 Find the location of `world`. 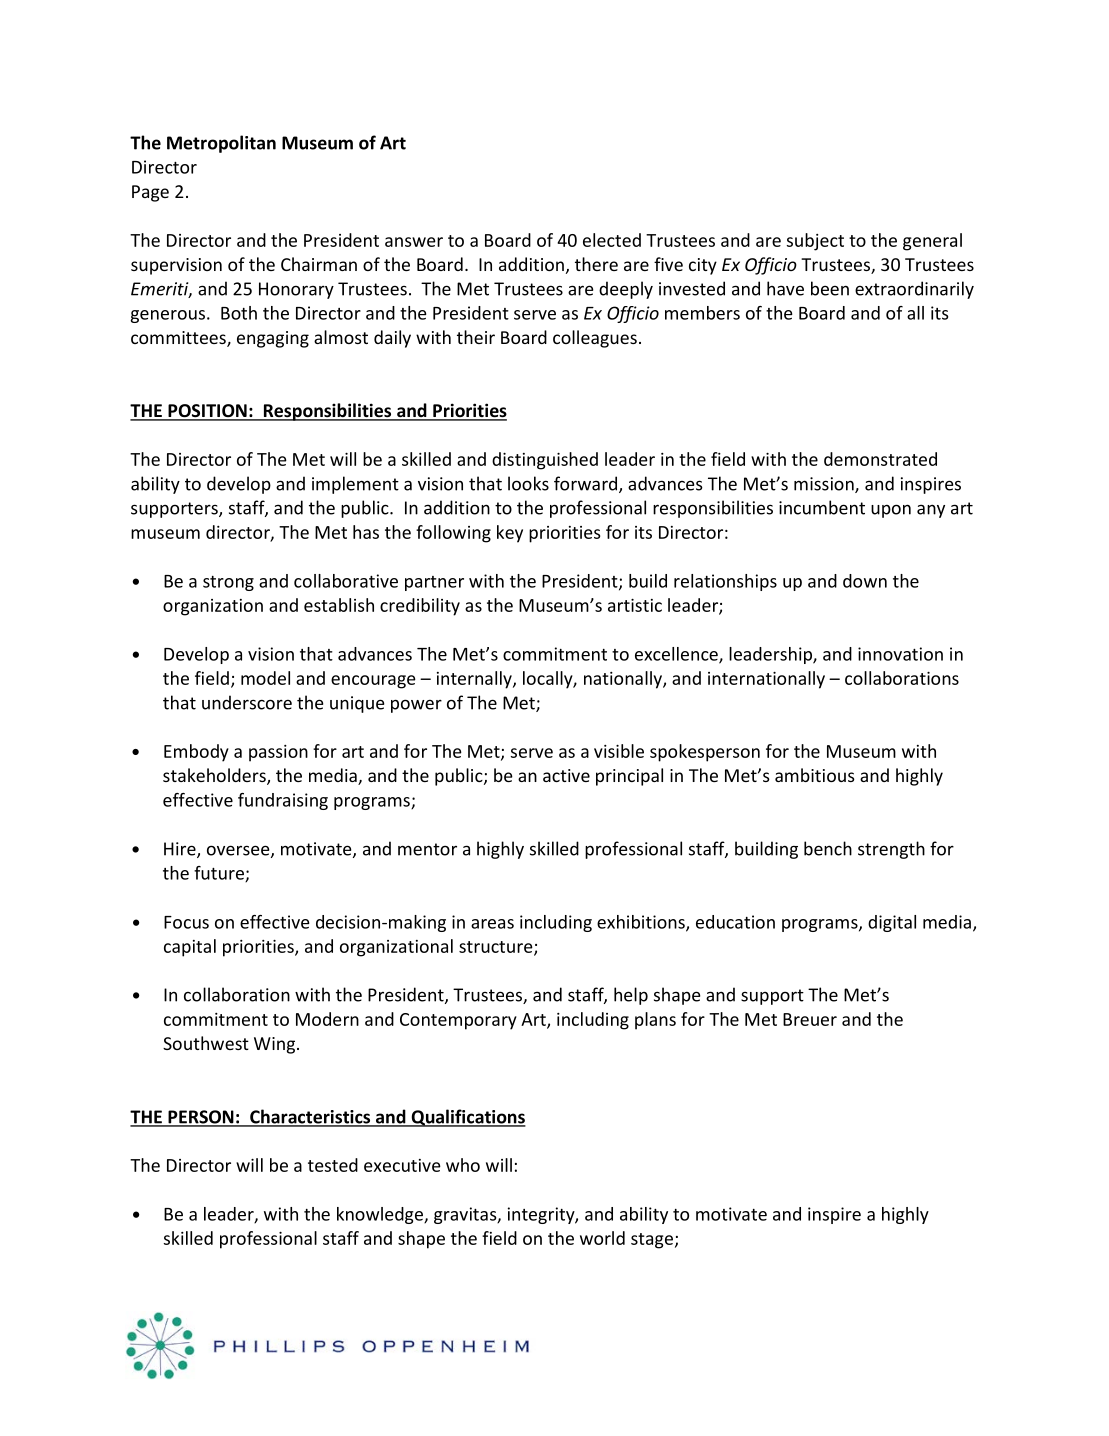

world is located at coordinates (602, 1238).
